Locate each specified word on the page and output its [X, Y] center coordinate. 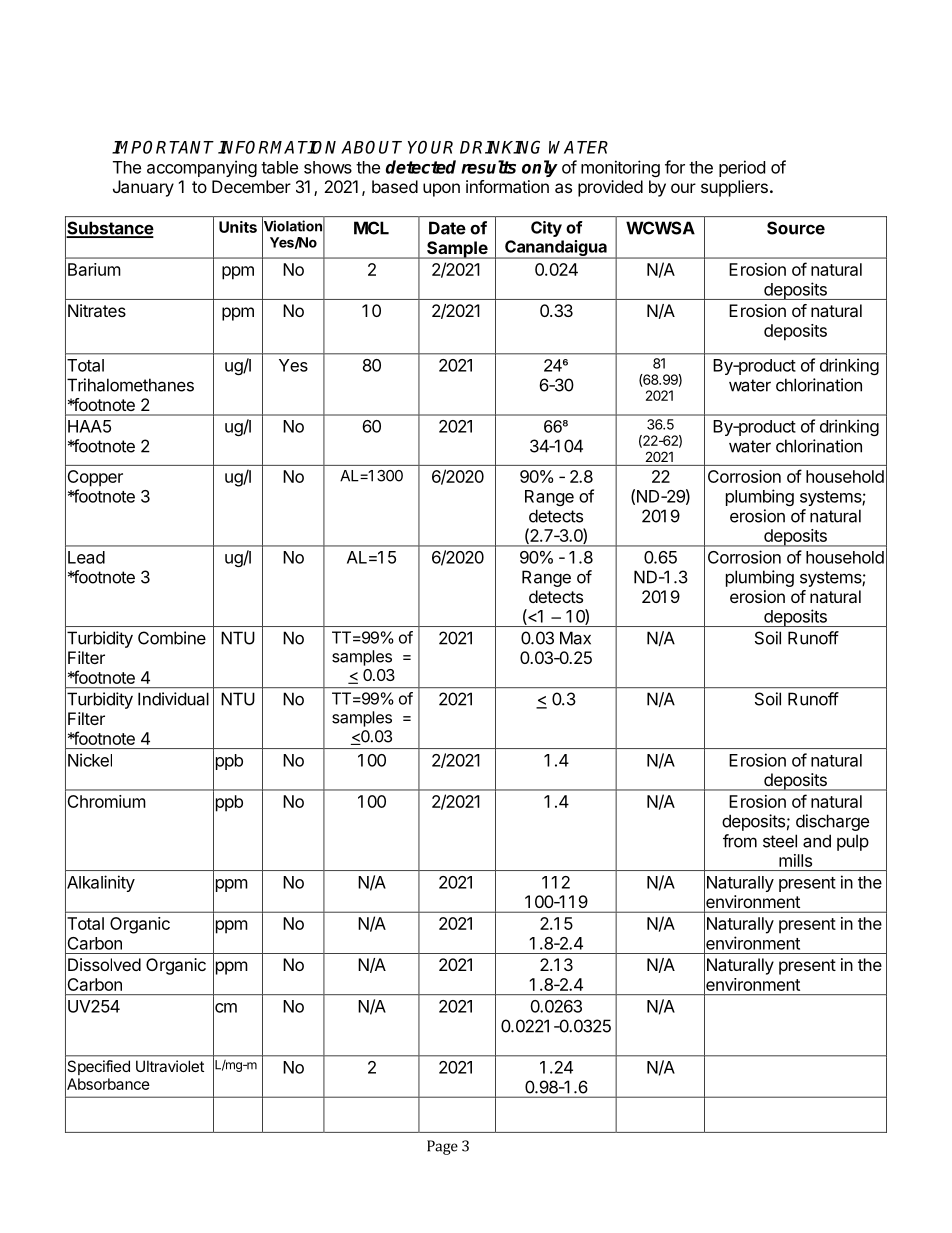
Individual [173, 699]
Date [447, 228]
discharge [832, 822]
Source [796, 228]
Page [442, 1147]
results [488, 167]
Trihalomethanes [129, 385]
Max [575, 638]
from [740, 841]
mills [795, 860]
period [742, 168]
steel [780, 841]
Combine [172, 638]
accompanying [202, 168]
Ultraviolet [170, 1066]
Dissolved [104, 964]
